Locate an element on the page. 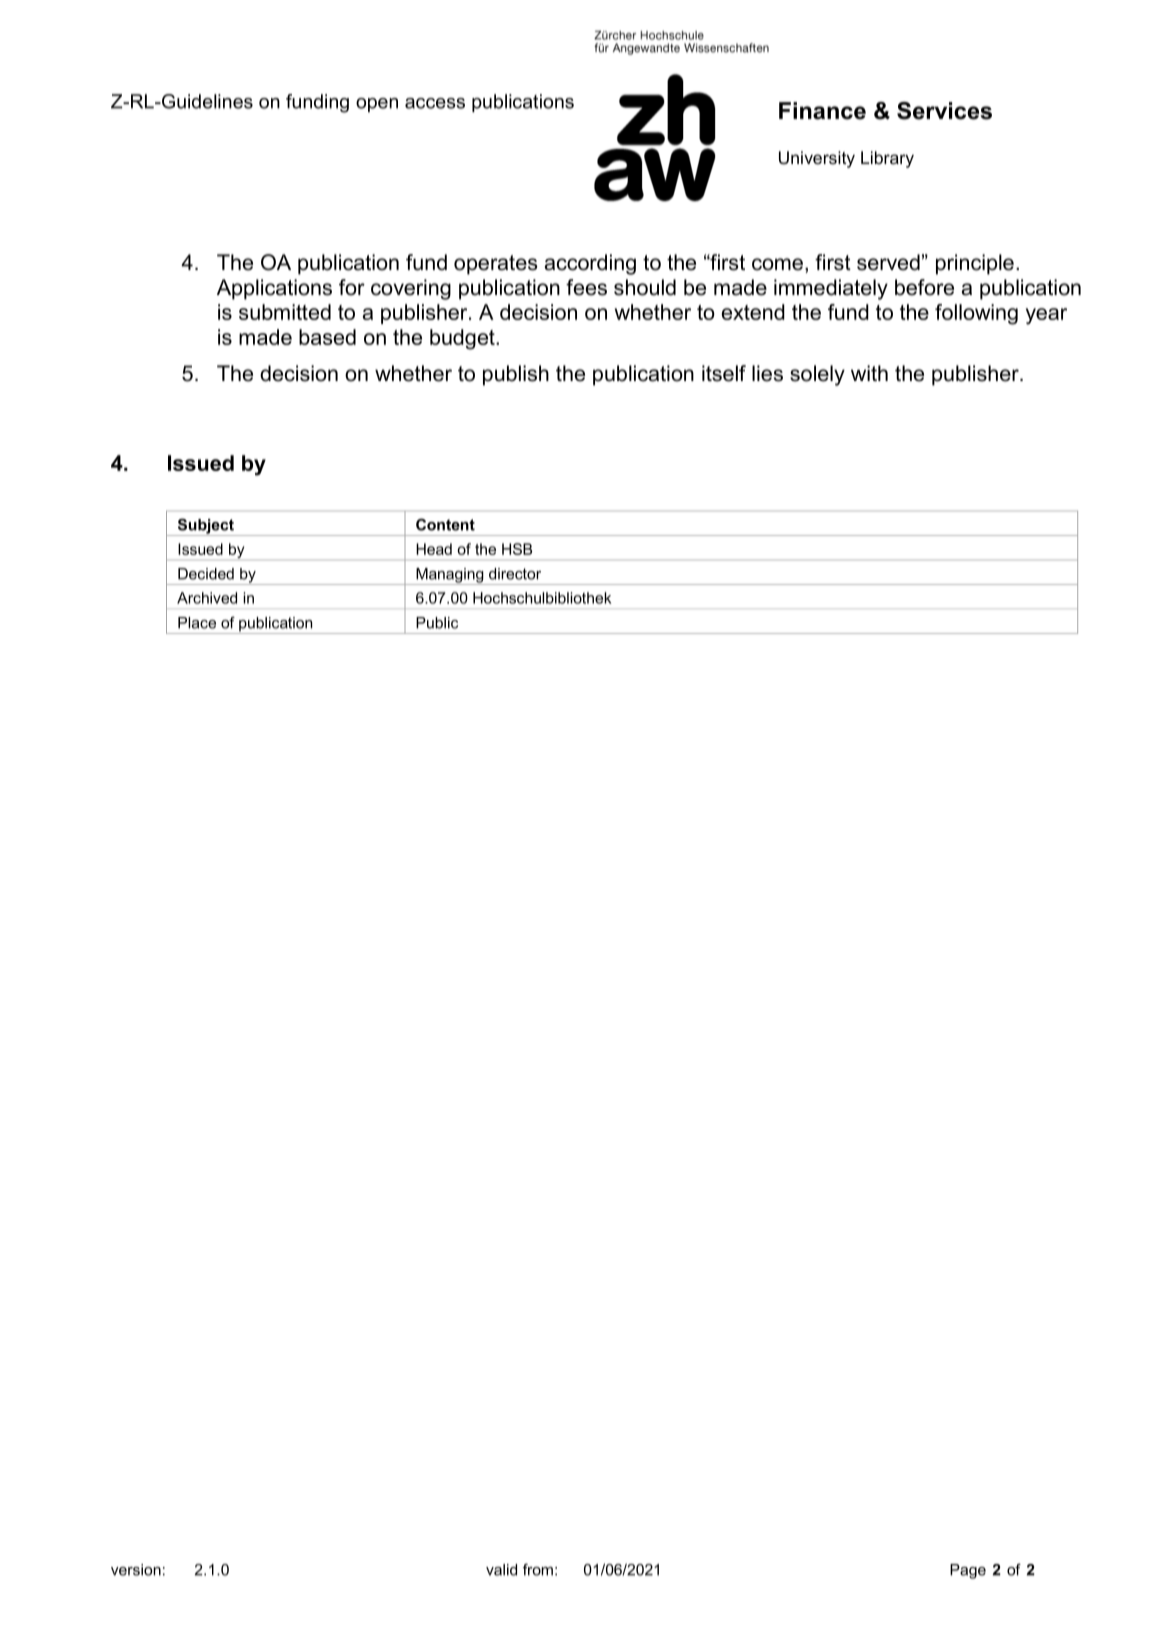 The image size is (1166, 1650). Services is located at coordinates (944, 111).
